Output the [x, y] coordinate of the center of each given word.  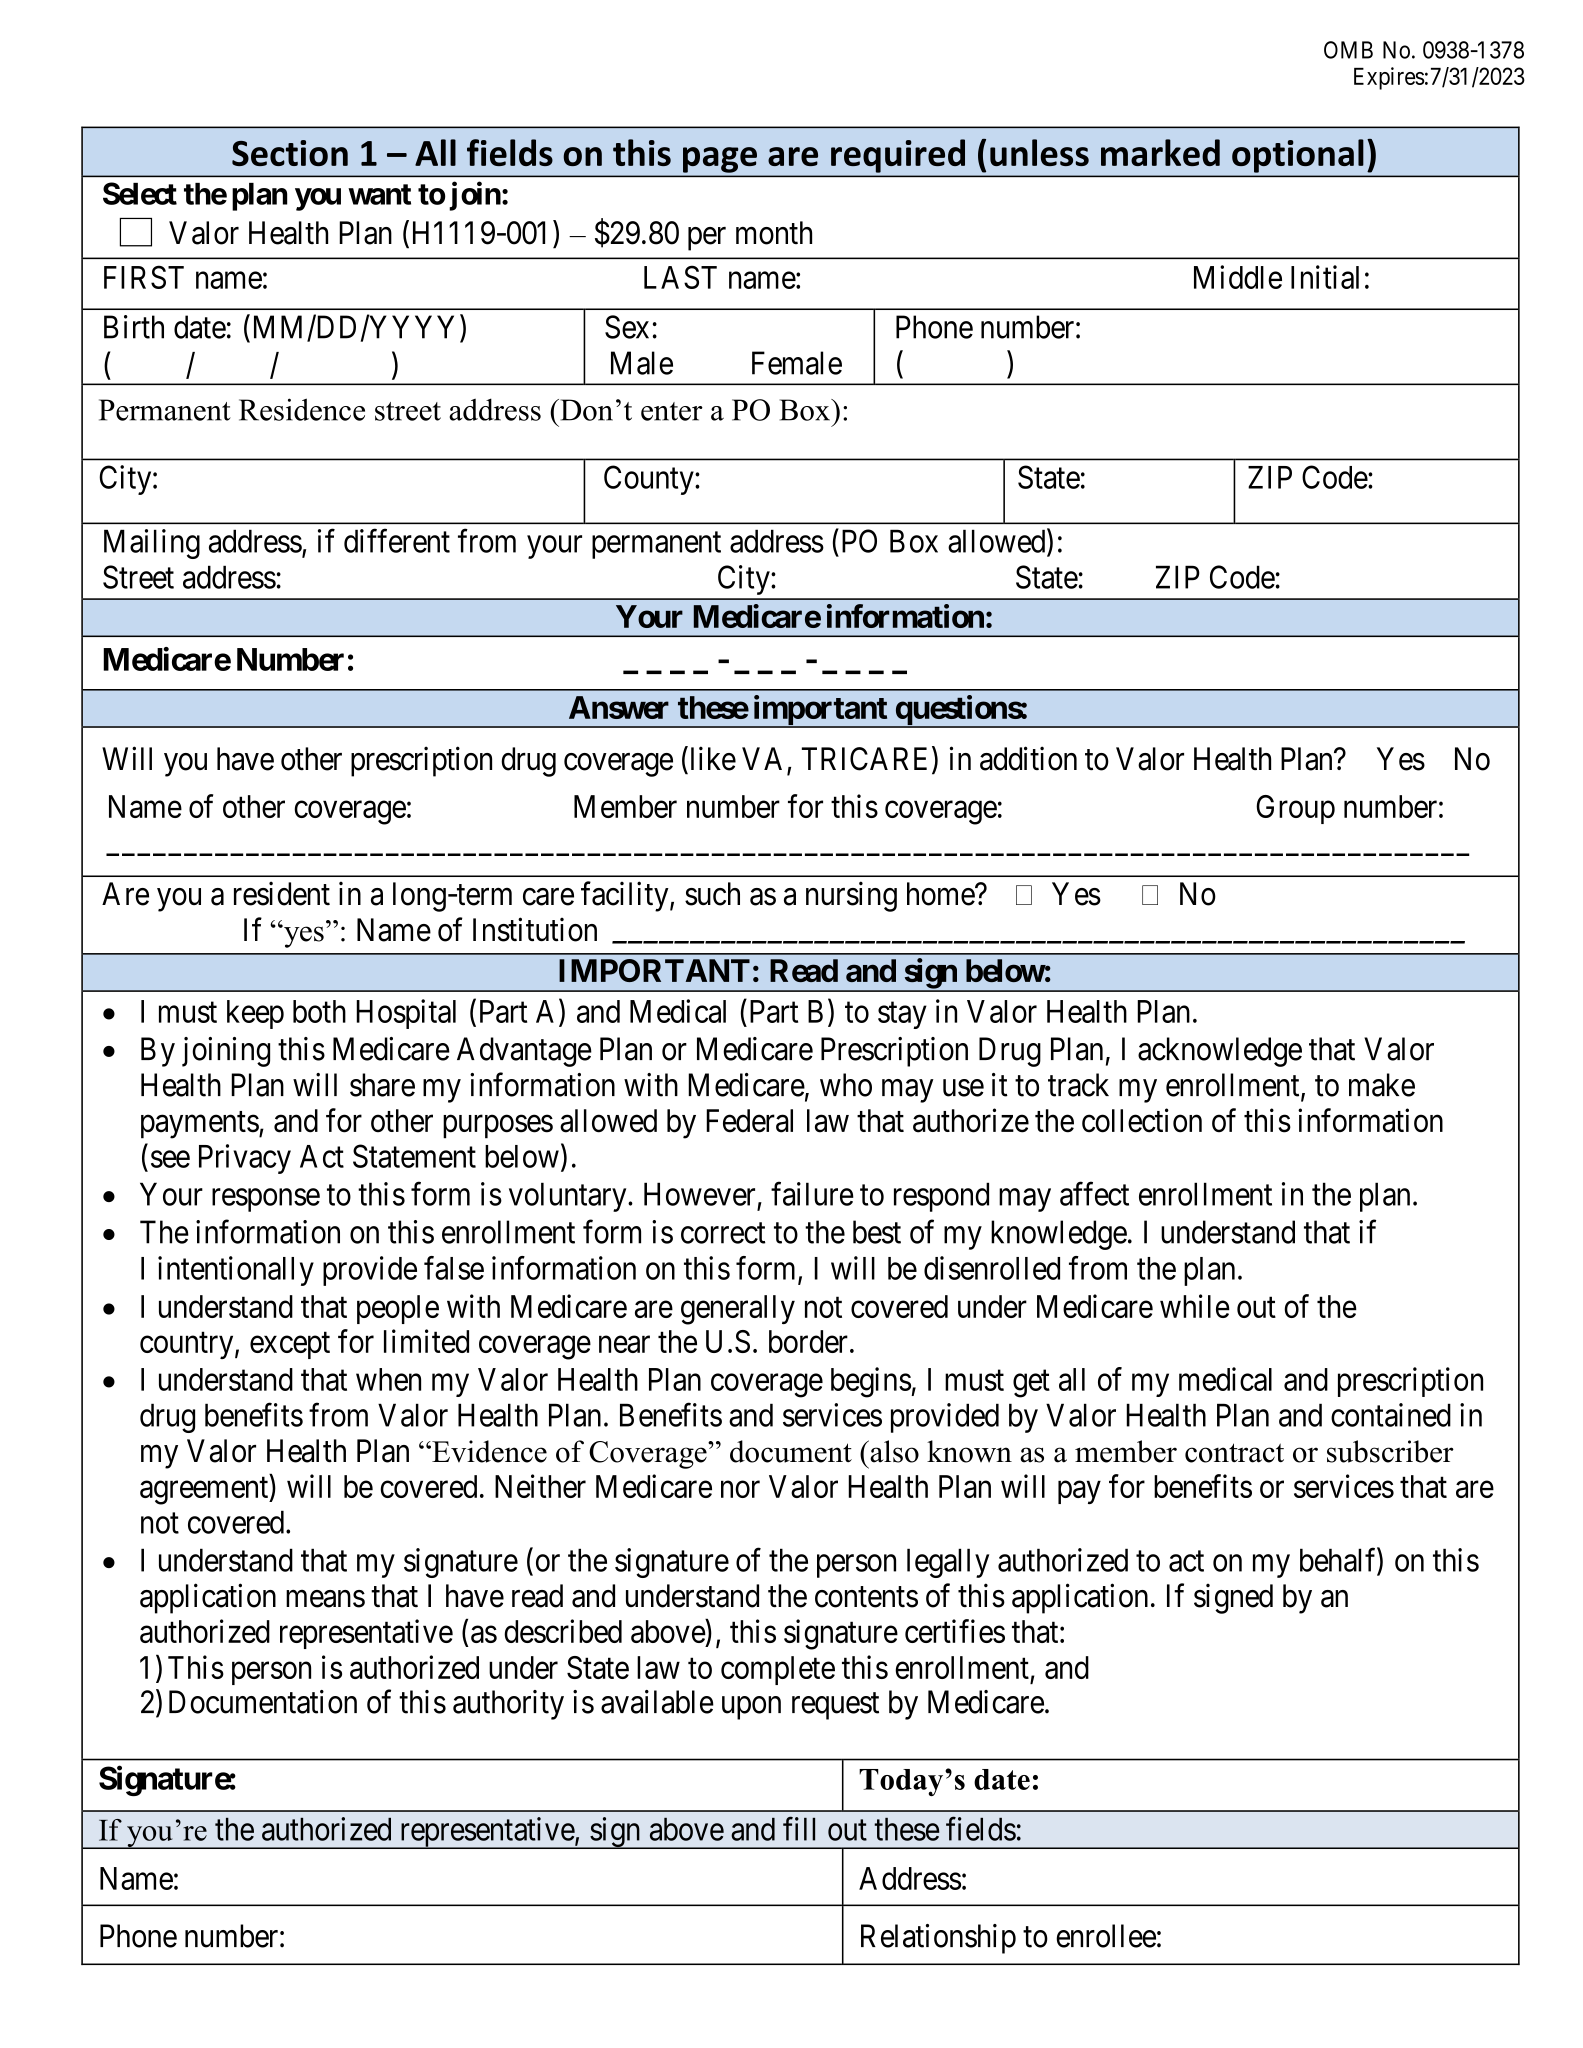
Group [1295, 809]
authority [508, 1705]
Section [290, 153]
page [720, 160]
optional [1297, 156]
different [397, 541]
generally [738, 1310]
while [1195, 1306]
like [711, 759]
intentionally [236, 1271]
